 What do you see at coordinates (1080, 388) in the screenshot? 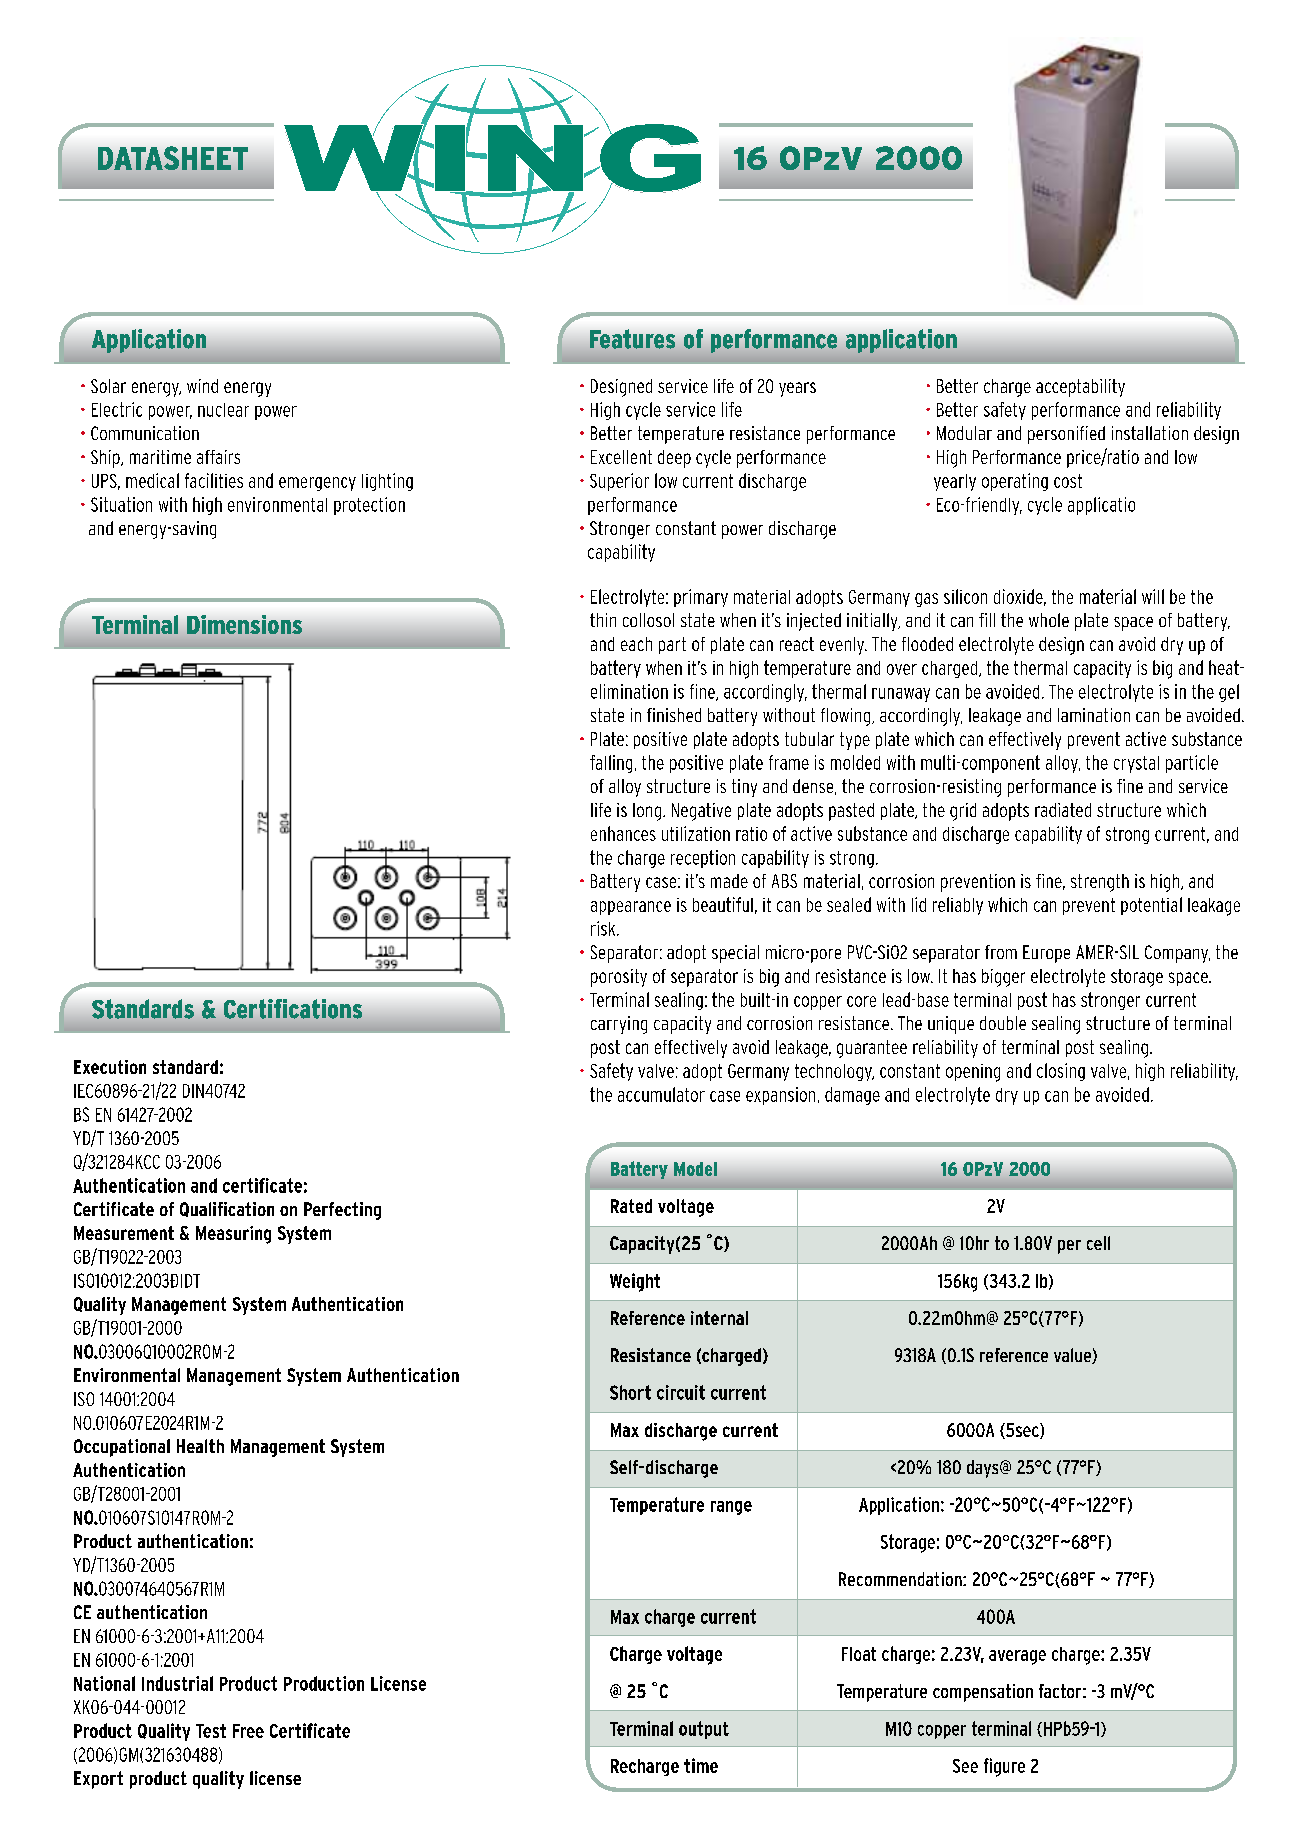
I see `acceptability` at bounding box center [1080, 388].
